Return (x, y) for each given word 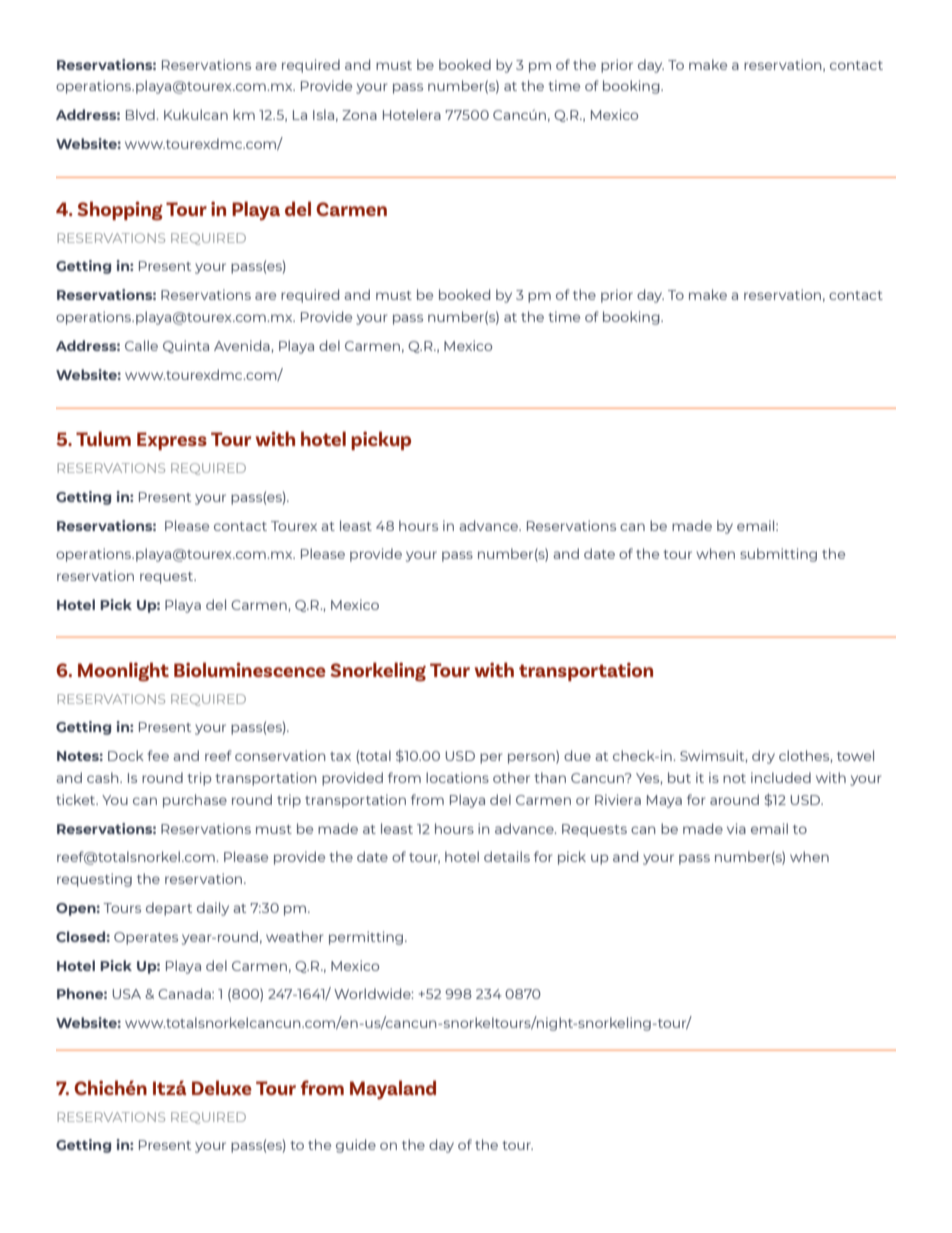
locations (457, 777)
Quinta (186, 346)
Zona (359, 115)
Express (172, 441)
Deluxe (222, 1087)
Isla (323, 114)
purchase (195, 801)
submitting (778, 555)
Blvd (140, 114)
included (781, 777)
